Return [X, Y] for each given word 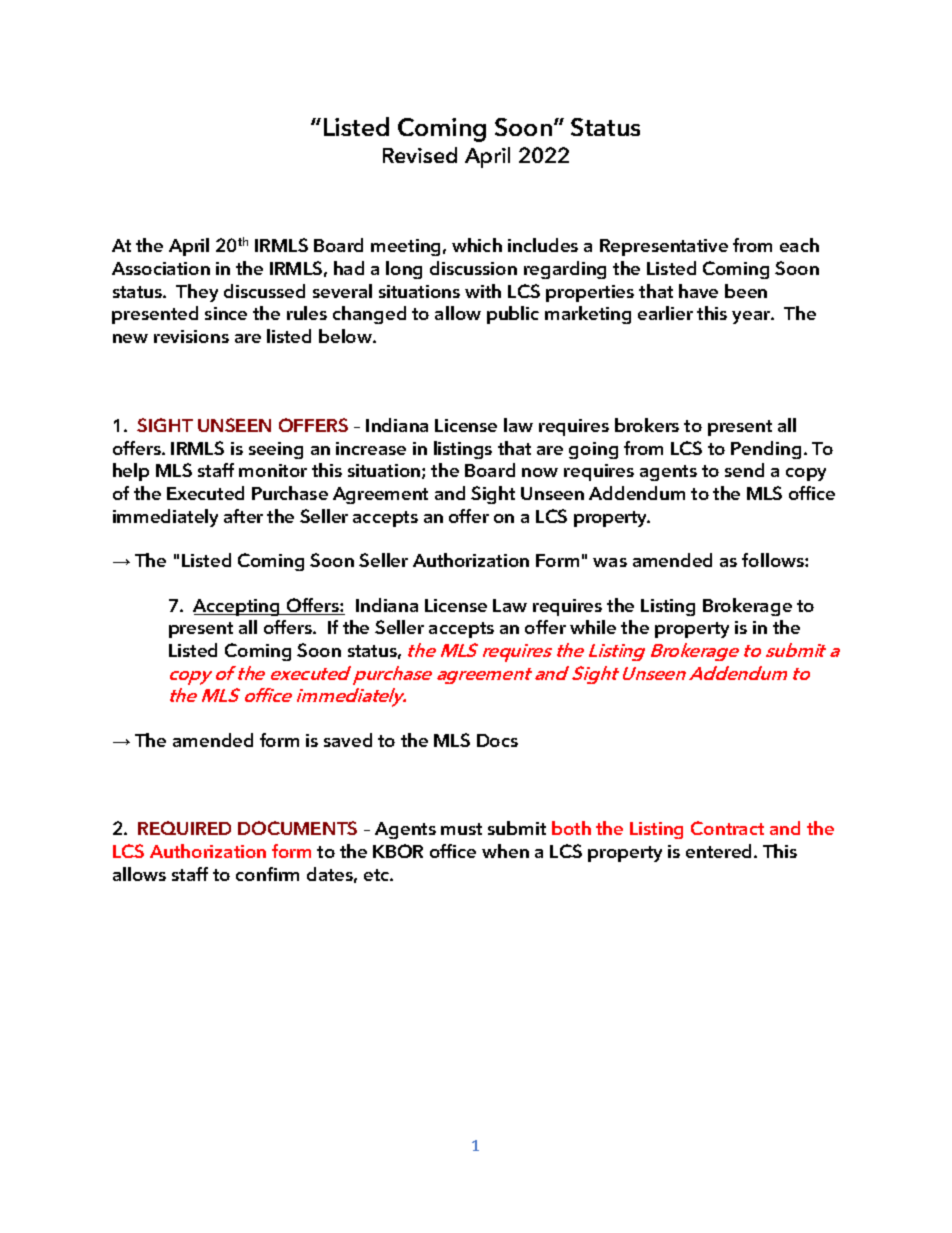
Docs [497, 740]
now [540, 472]
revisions [191, 336]
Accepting [237, 607]
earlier [665, 313]
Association [161, 268]
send [744, 470]
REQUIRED [184, 828]
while [593, 627]
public [513, 315]
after [243, 516]
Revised [420, 155]
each [799, 245]
